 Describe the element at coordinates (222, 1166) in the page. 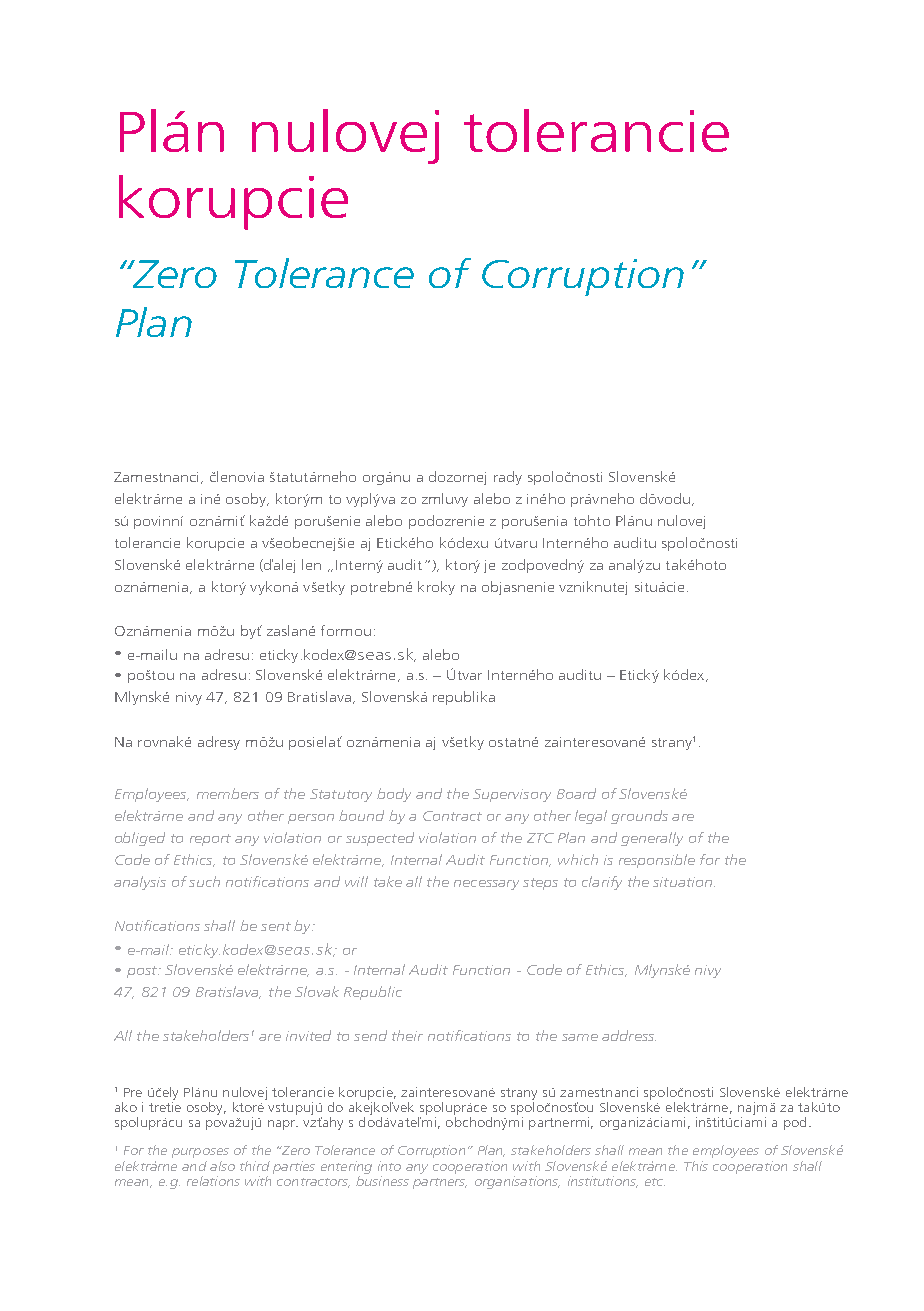

I see `also` at that location.
